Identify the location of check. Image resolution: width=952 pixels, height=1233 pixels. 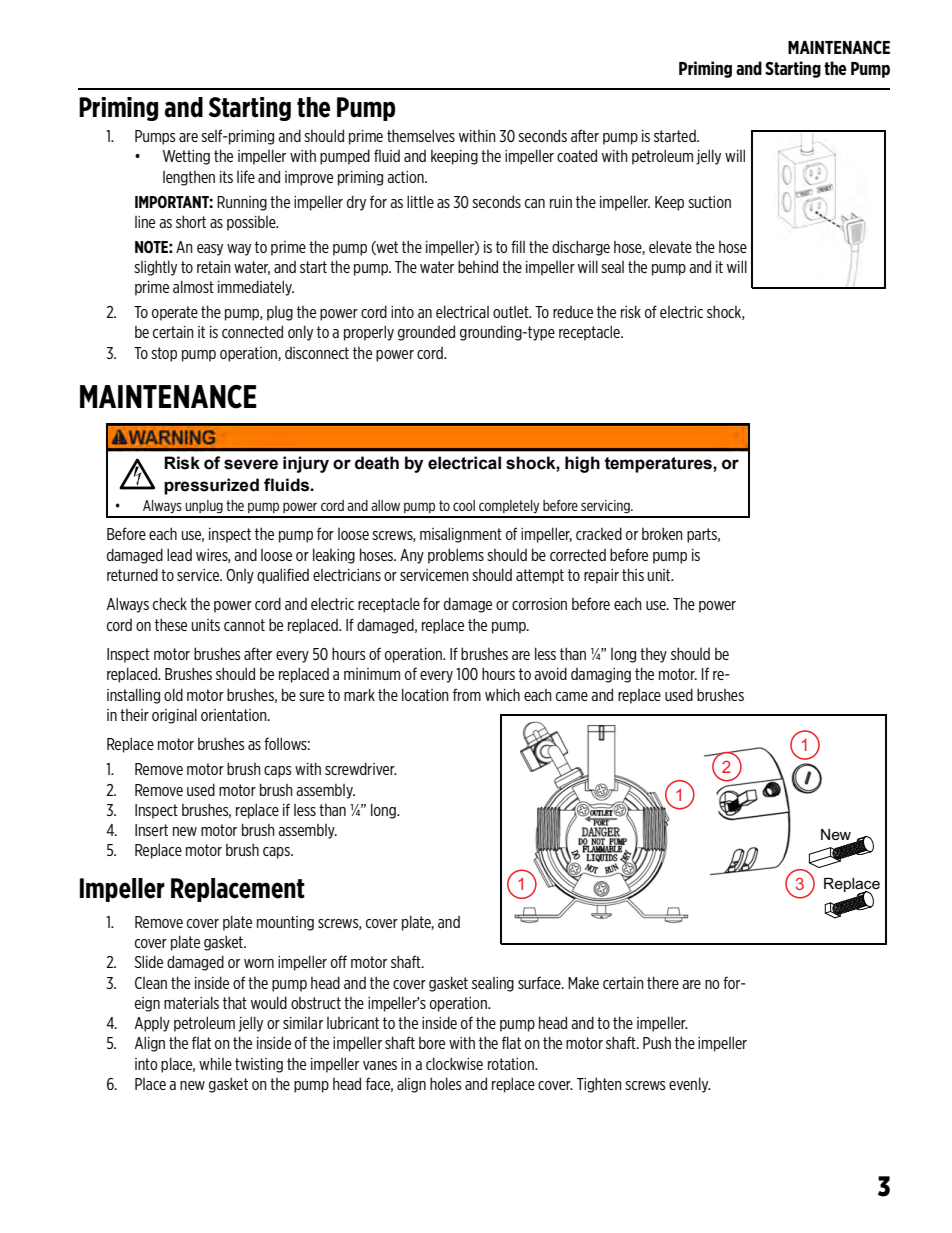
(170, 603).
